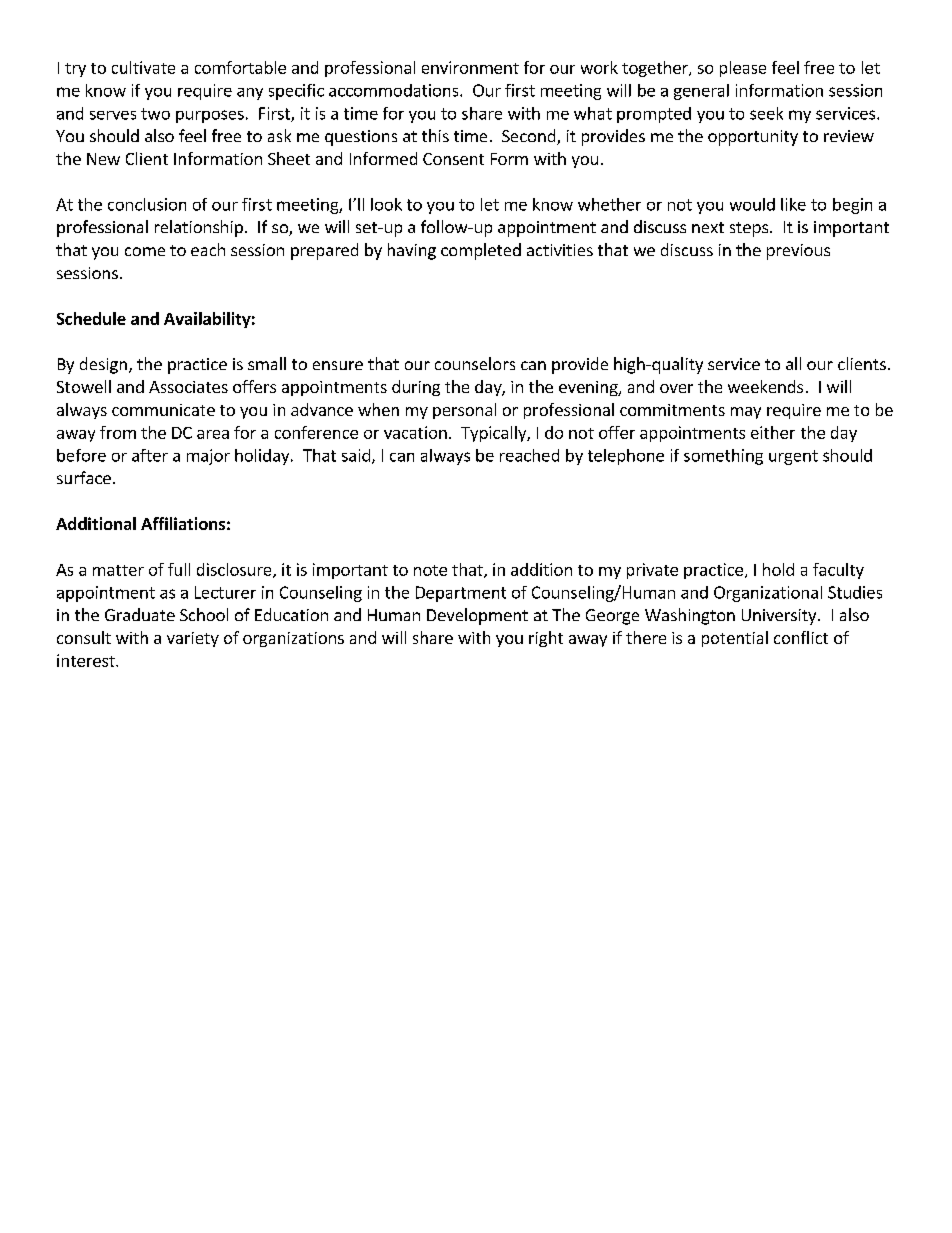 Image resolution: width=952 pixels, height=1233 pixels. I want to click on vacation, so click(415, 432).
